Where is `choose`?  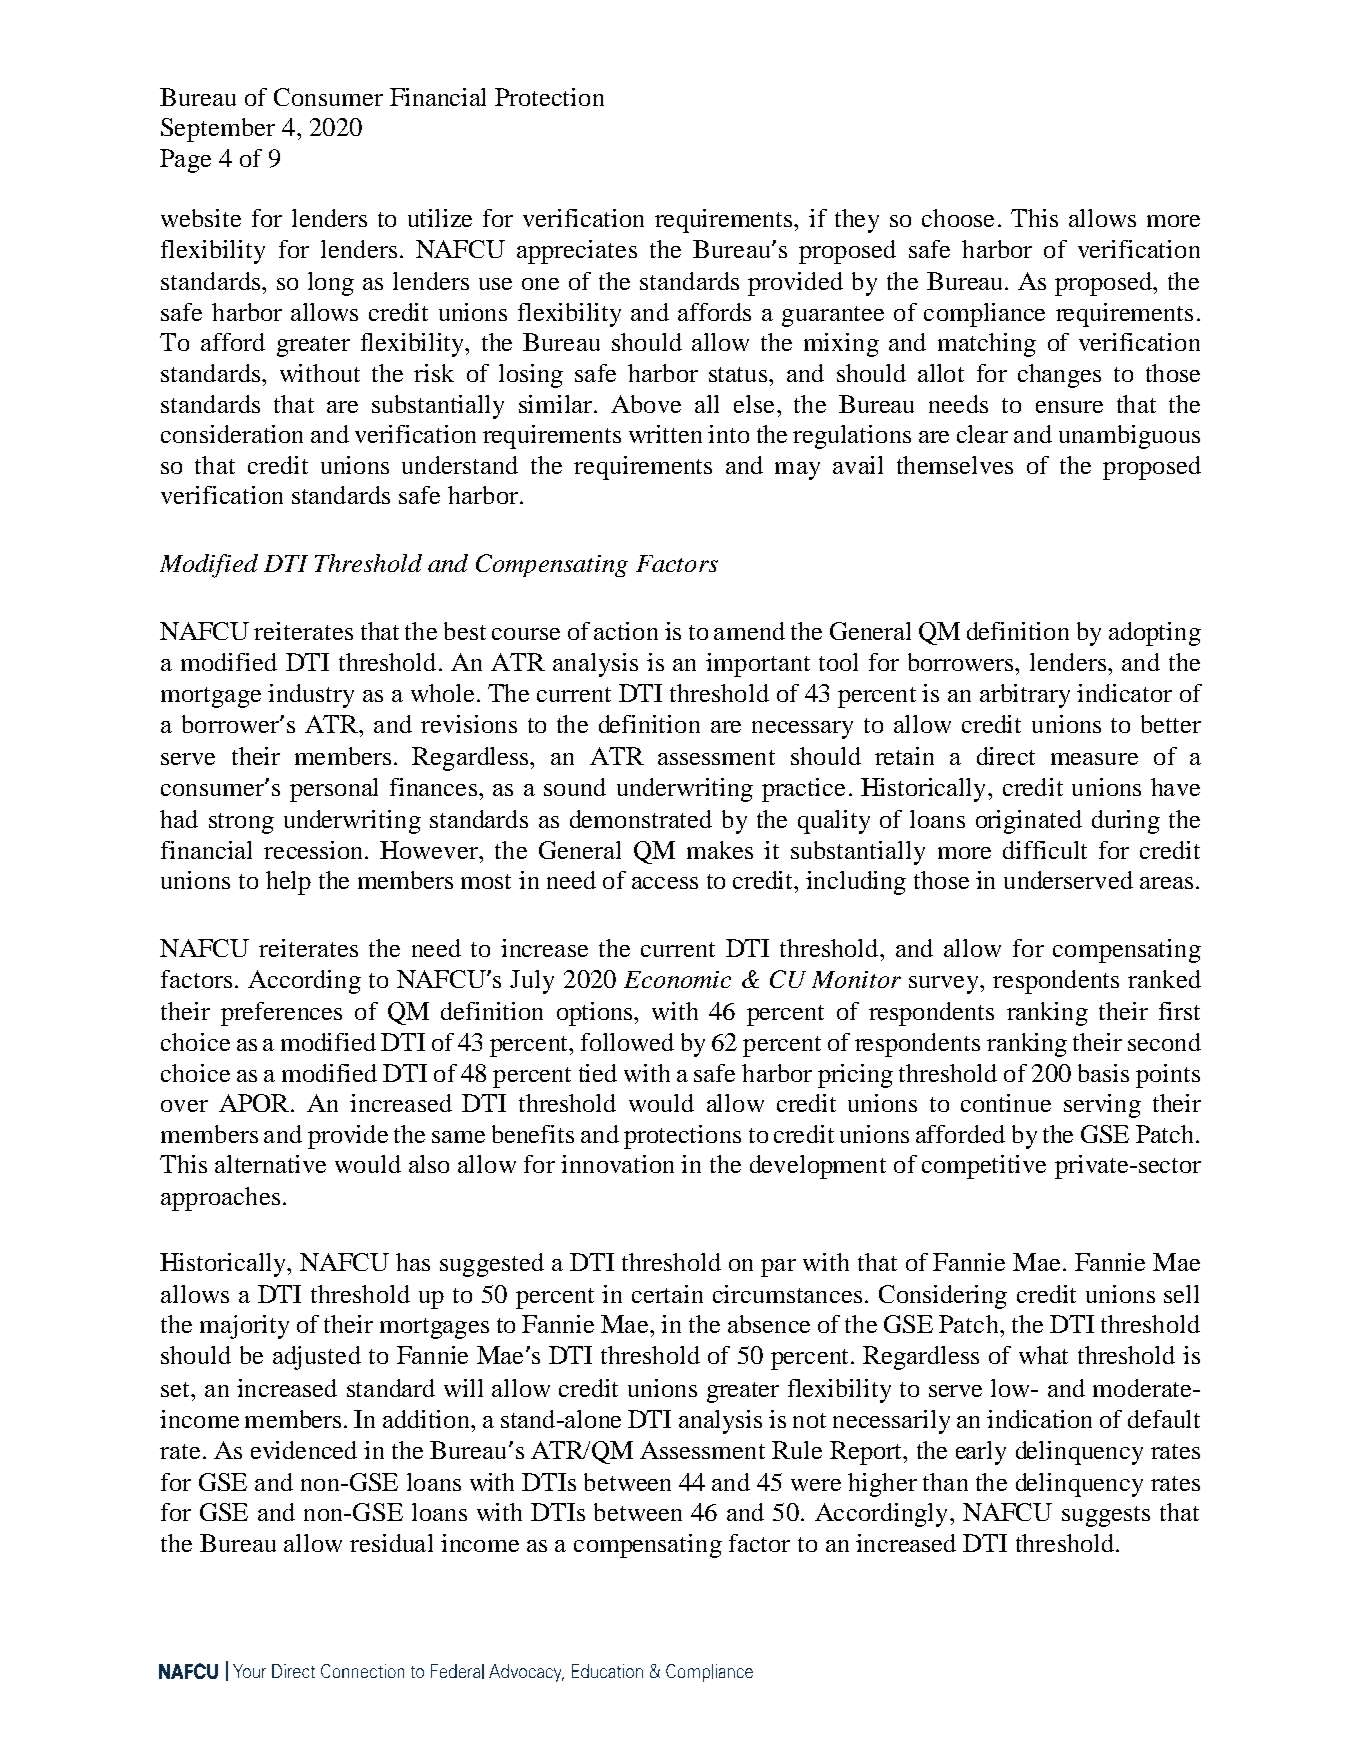 choose is located at coordinates (958, 218).
